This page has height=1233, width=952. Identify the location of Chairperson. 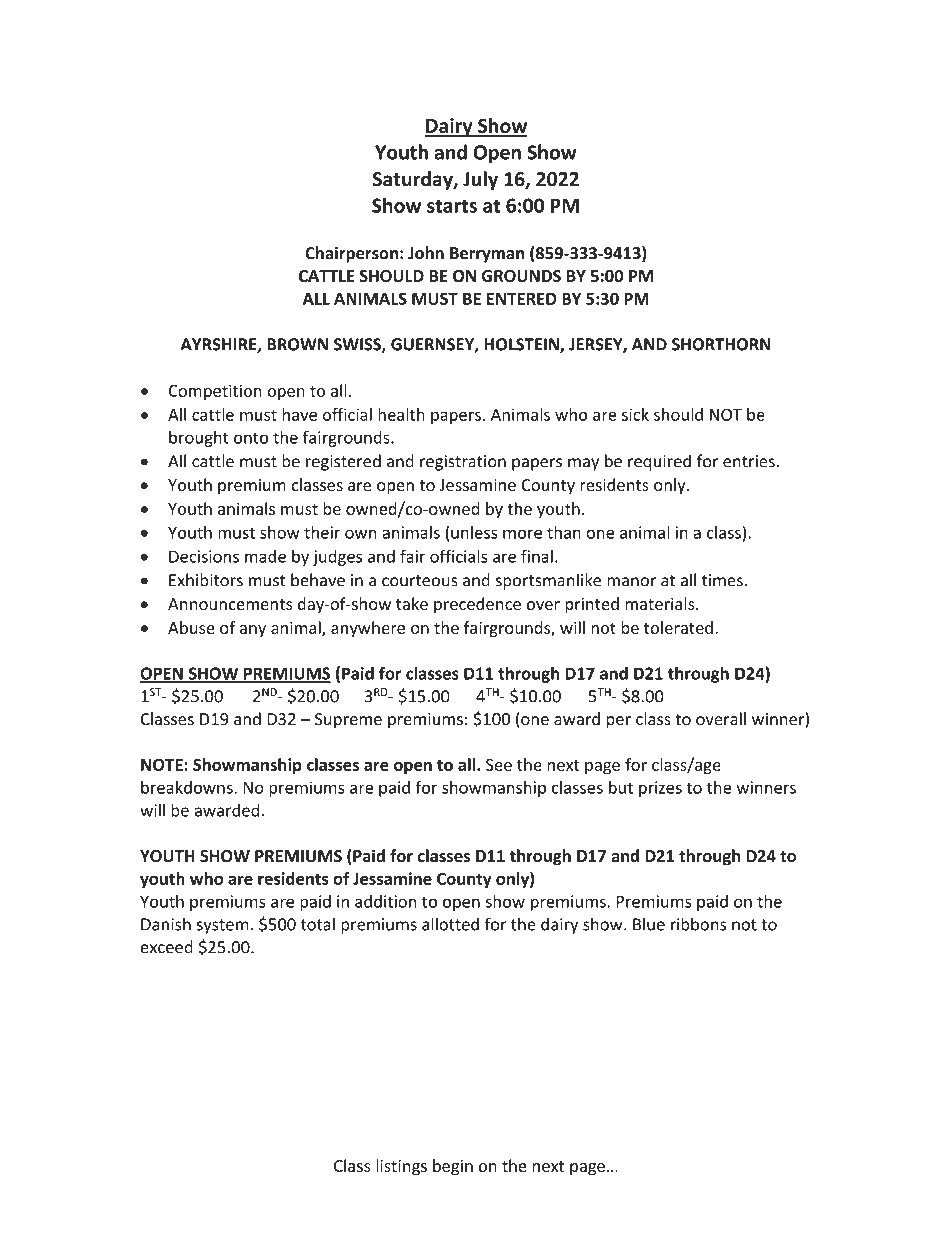
(351, 254).
